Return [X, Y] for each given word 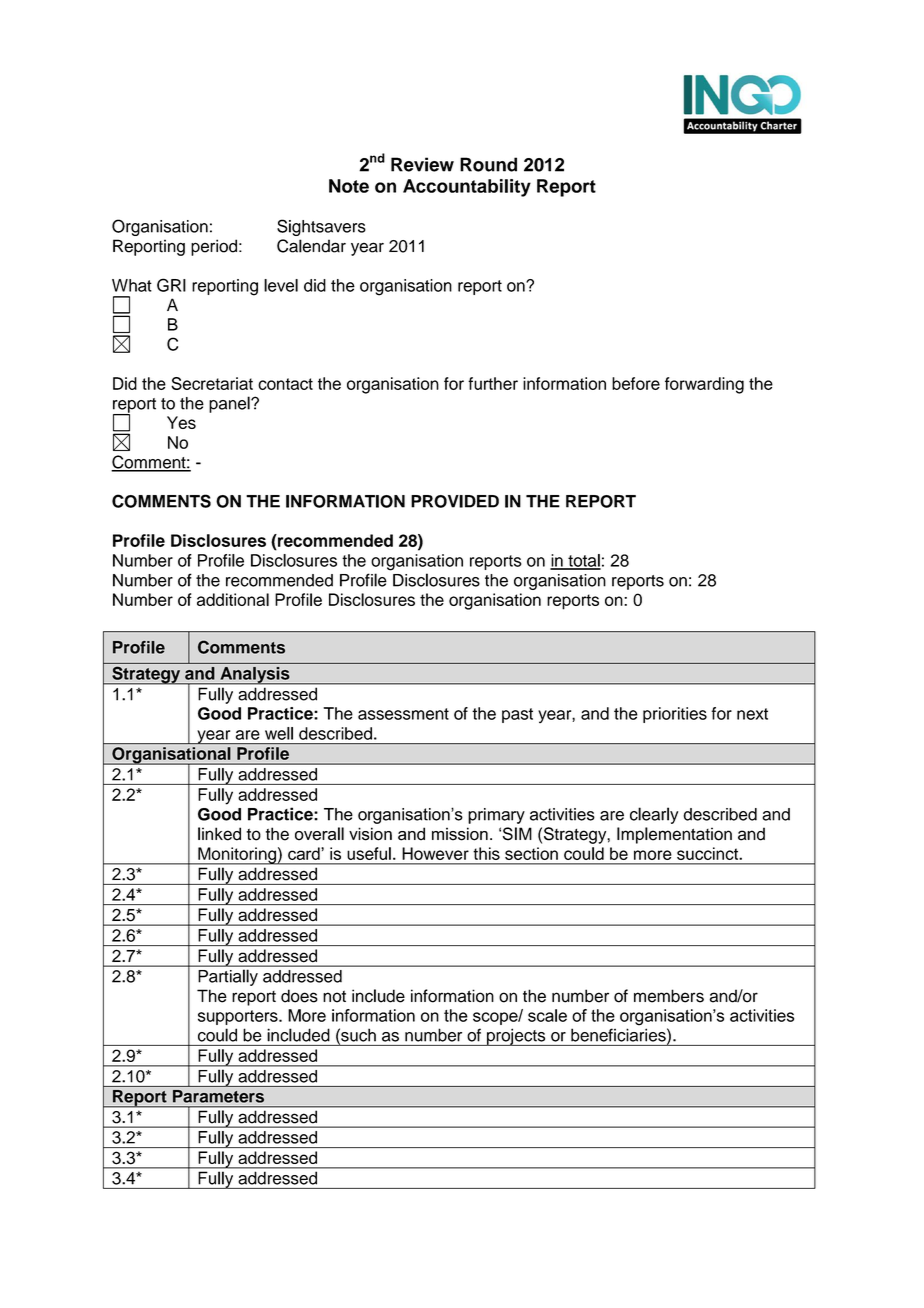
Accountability [467, 188]
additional [233, 599]
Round [488, 164]
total [583, 561]
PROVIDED [455, 501]
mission [460, 834]
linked [219, 834]
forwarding [704, 385]
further [493, 383]
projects [516, 1037]
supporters [239, 1017]
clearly [654, 815]
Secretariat [212, 383]
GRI [171, 285]
